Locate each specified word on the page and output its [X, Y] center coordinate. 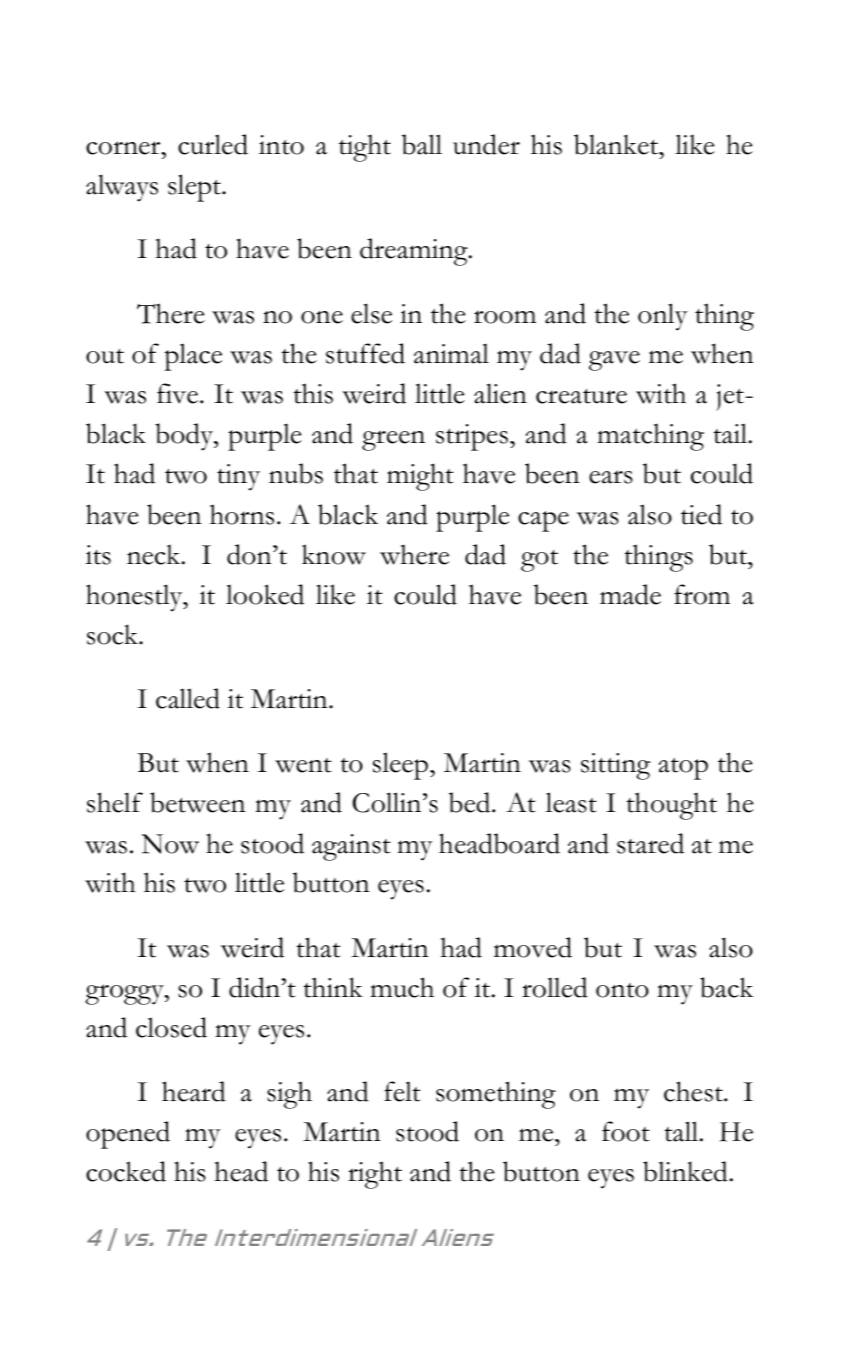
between [198, 802]
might [420, 477]
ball [422, 144]
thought [671, 806]
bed [471, 802]
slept [195, 188]
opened [128, 1135]
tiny [238, 477]
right [375, 1175]
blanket [617, 144]
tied [701, 514]
